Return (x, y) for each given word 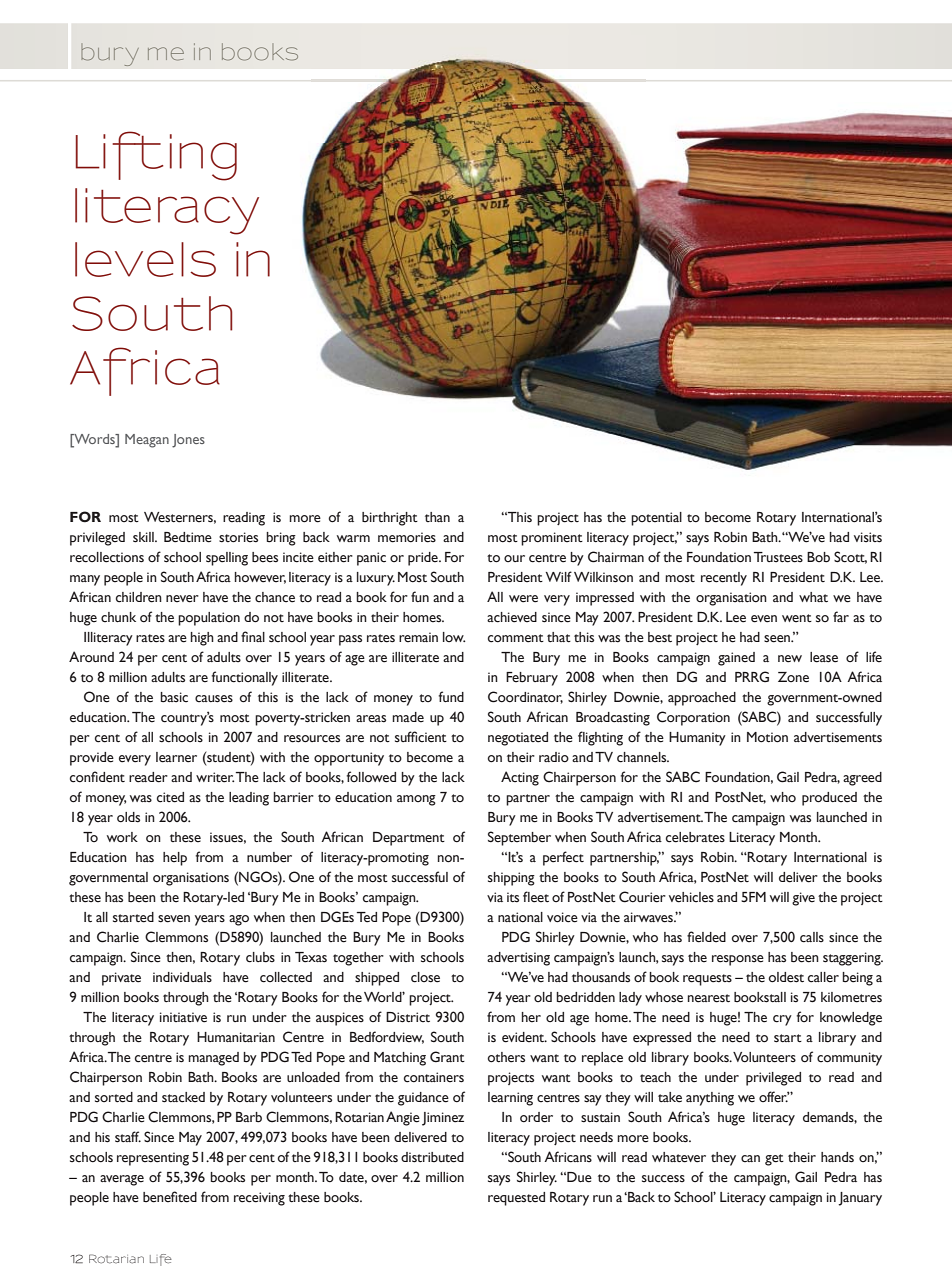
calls (812, 937)
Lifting (156, 156)
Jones (188, 441)
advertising (518, 959)
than (437, 517)
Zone (793, 677)
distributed (432, 1157)
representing (153, 1159)
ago (239, 920)
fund (451, 696)
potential (656, 519)
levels (145, 259)
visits (868, 537)
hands (837, 1157)
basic (174, 697)
